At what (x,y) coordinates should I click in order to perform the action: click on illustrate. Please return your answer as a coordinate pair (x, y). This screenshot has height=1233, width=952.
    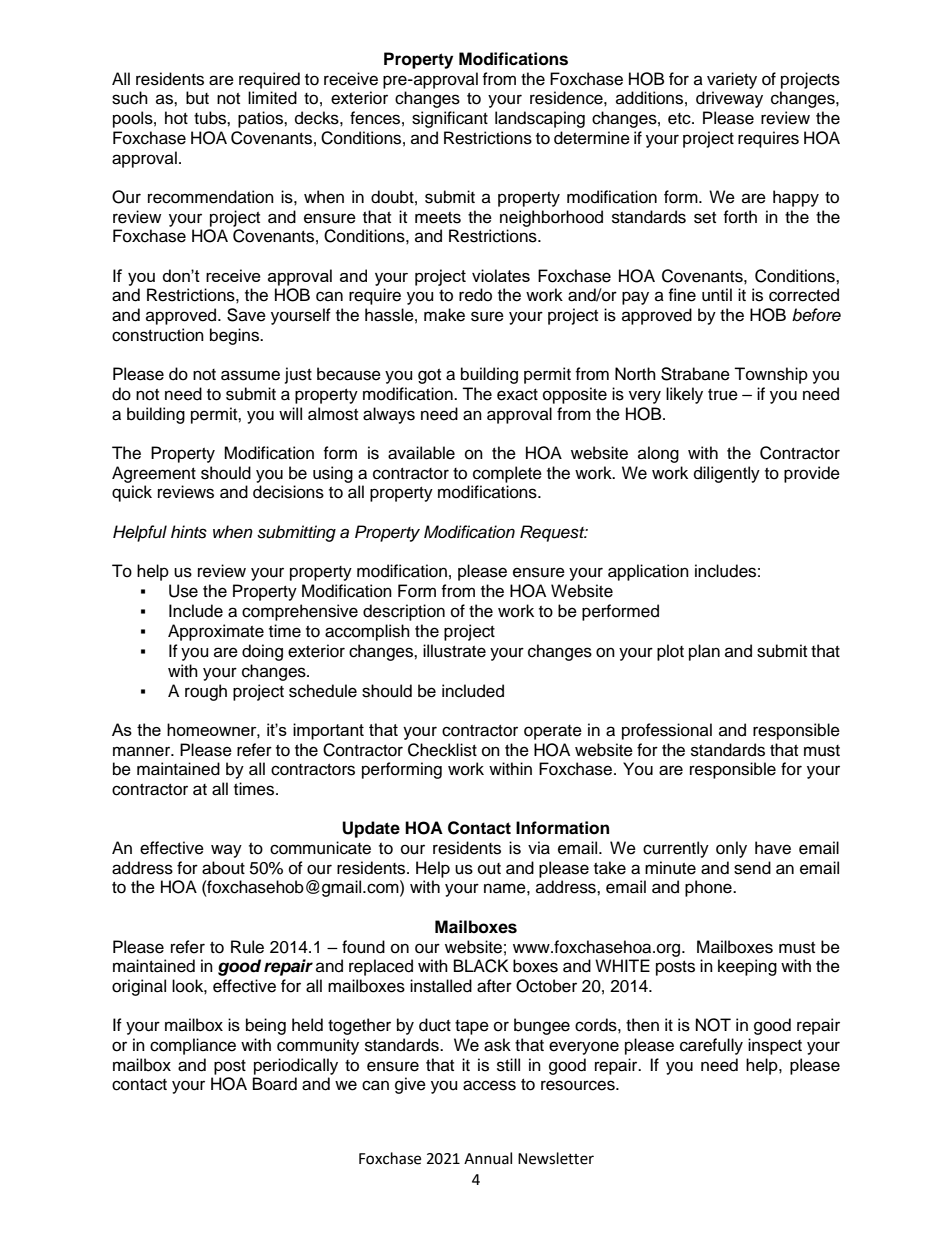
    Looking at the image, I should click on (454, 651).
